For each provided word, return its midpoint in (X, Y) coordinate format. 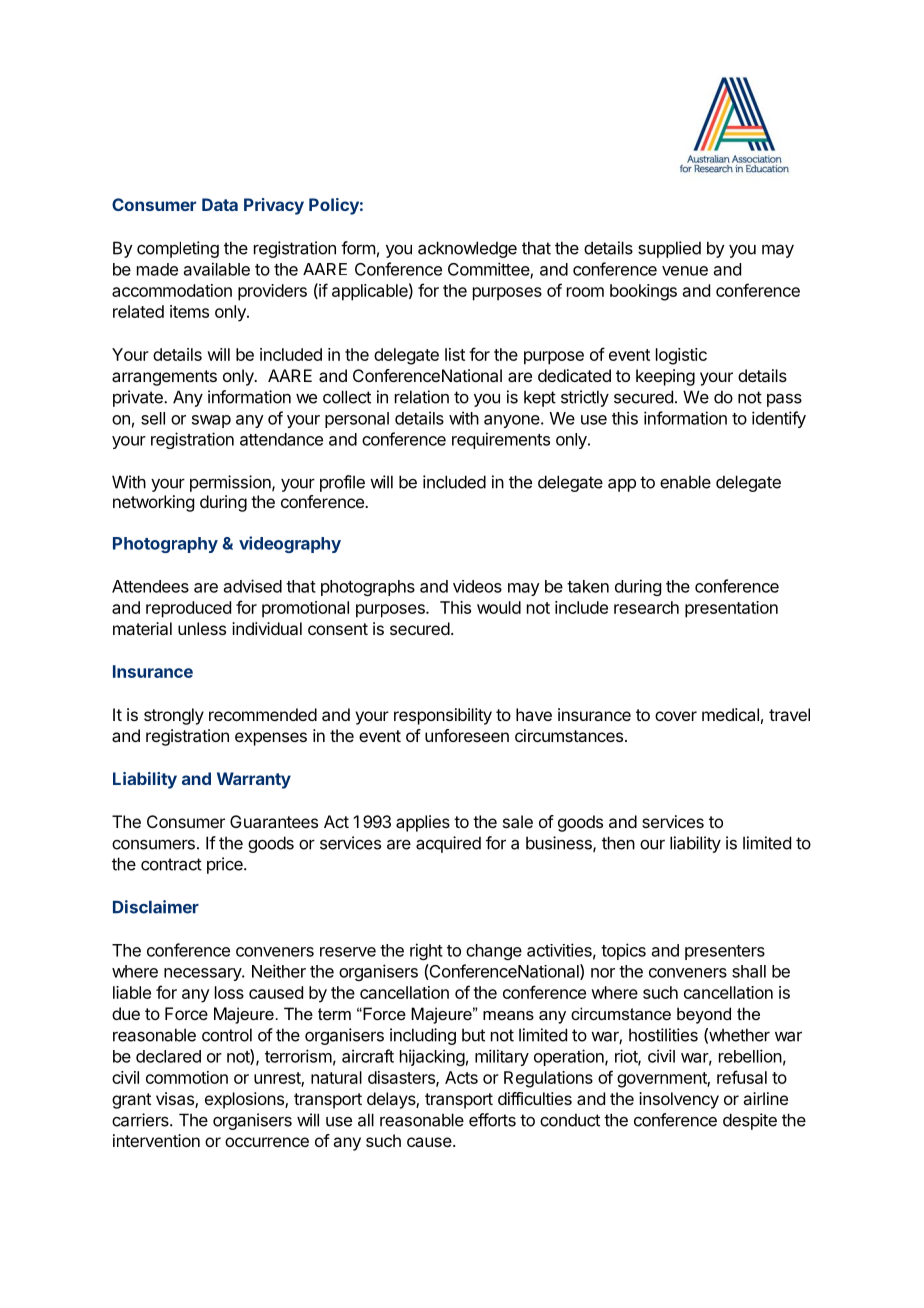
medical (730, 714)
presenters (725, 952)
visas (176, 1100)
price (226, 865)
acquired (448, 844)
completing (178, 249)
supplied (669, 249)
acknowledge (467, 249)
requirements (501, 440)
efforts (492, 1120)
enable (685, 482)
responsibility (443, 716)
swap (211, 421)
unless (202, 628)
